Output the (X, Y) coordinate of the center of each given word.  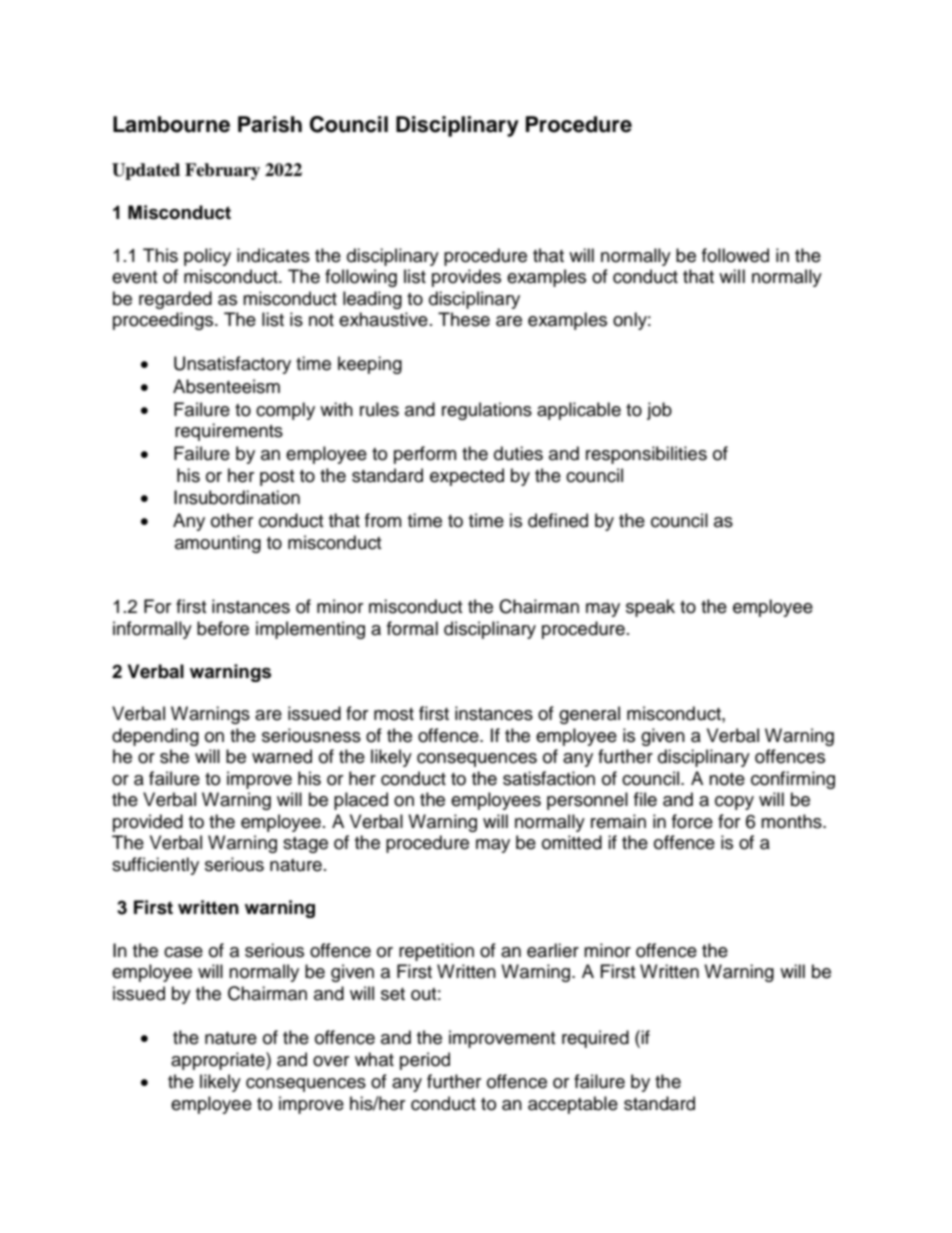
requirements (229, 432)
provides (466, 278)
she (174, 756)
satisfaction (549, 778)
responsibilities (646, 455)
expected (467, 477)
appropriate (219, 1061)
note (727, 779)
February (222, 171)
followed (735, 255)
